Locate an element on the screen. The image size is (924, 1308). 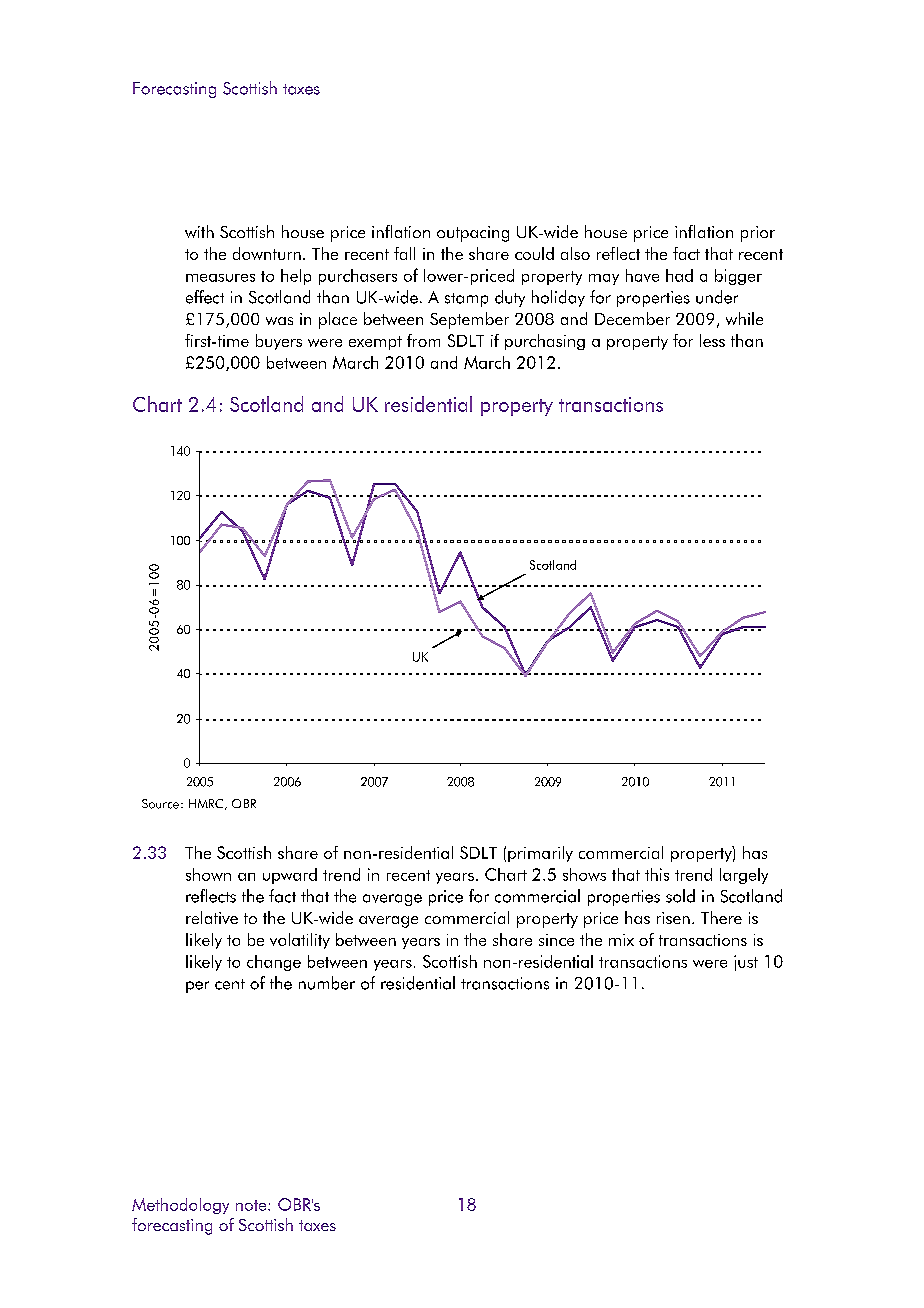
had is located at coordinates (679, 275).
